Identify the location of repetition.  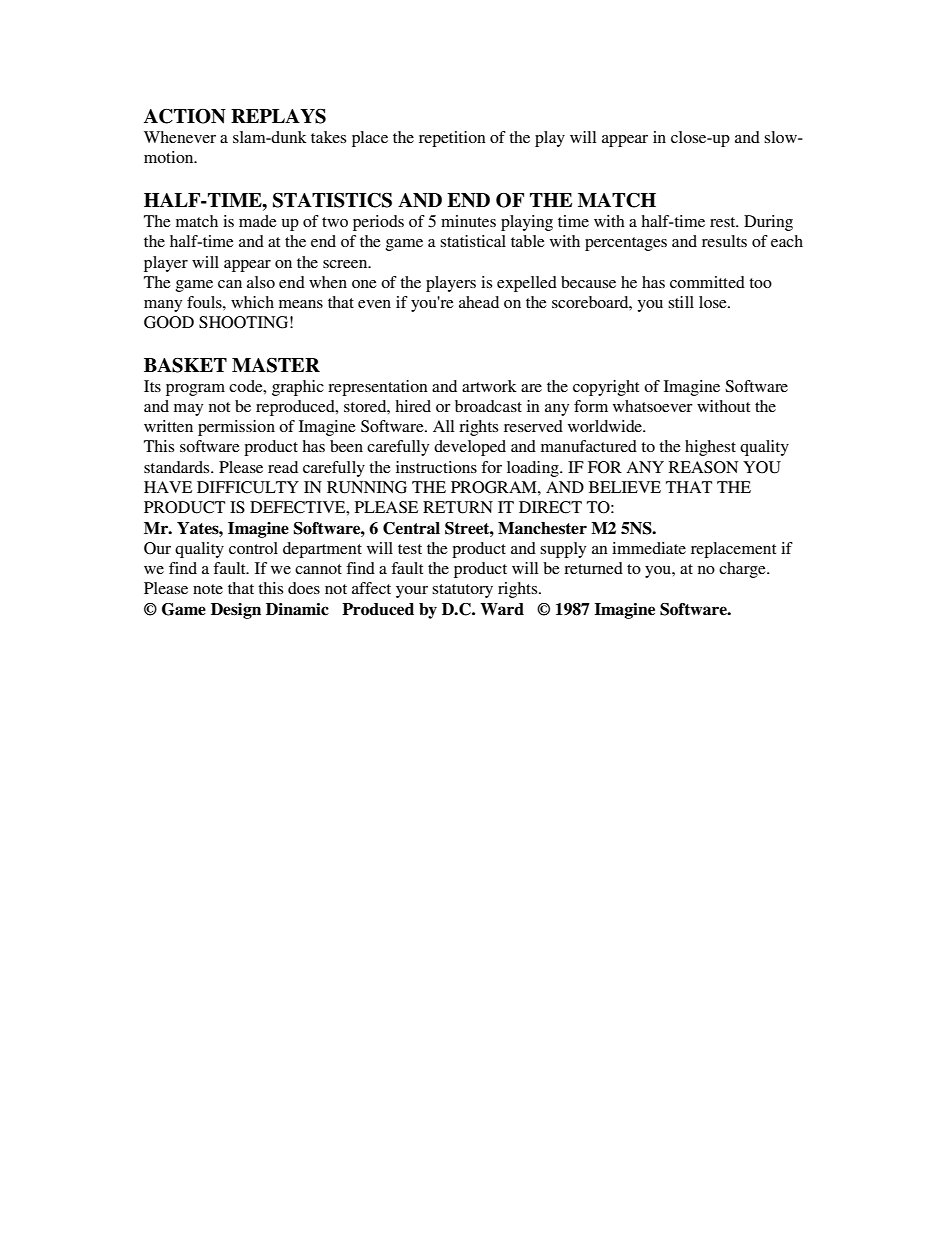
(452, 139).
